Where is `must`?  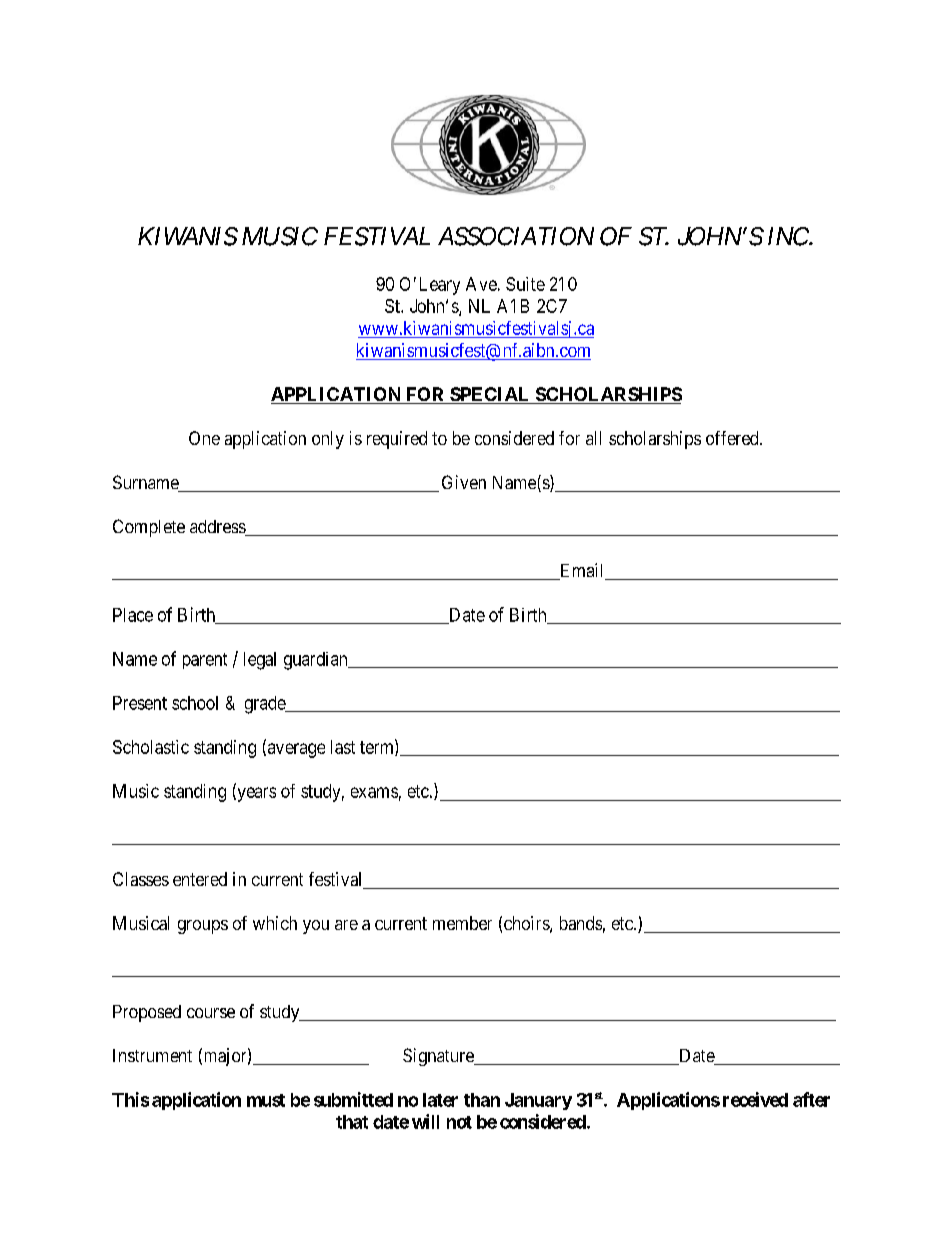 must is located at coordinates (266, 1100).
